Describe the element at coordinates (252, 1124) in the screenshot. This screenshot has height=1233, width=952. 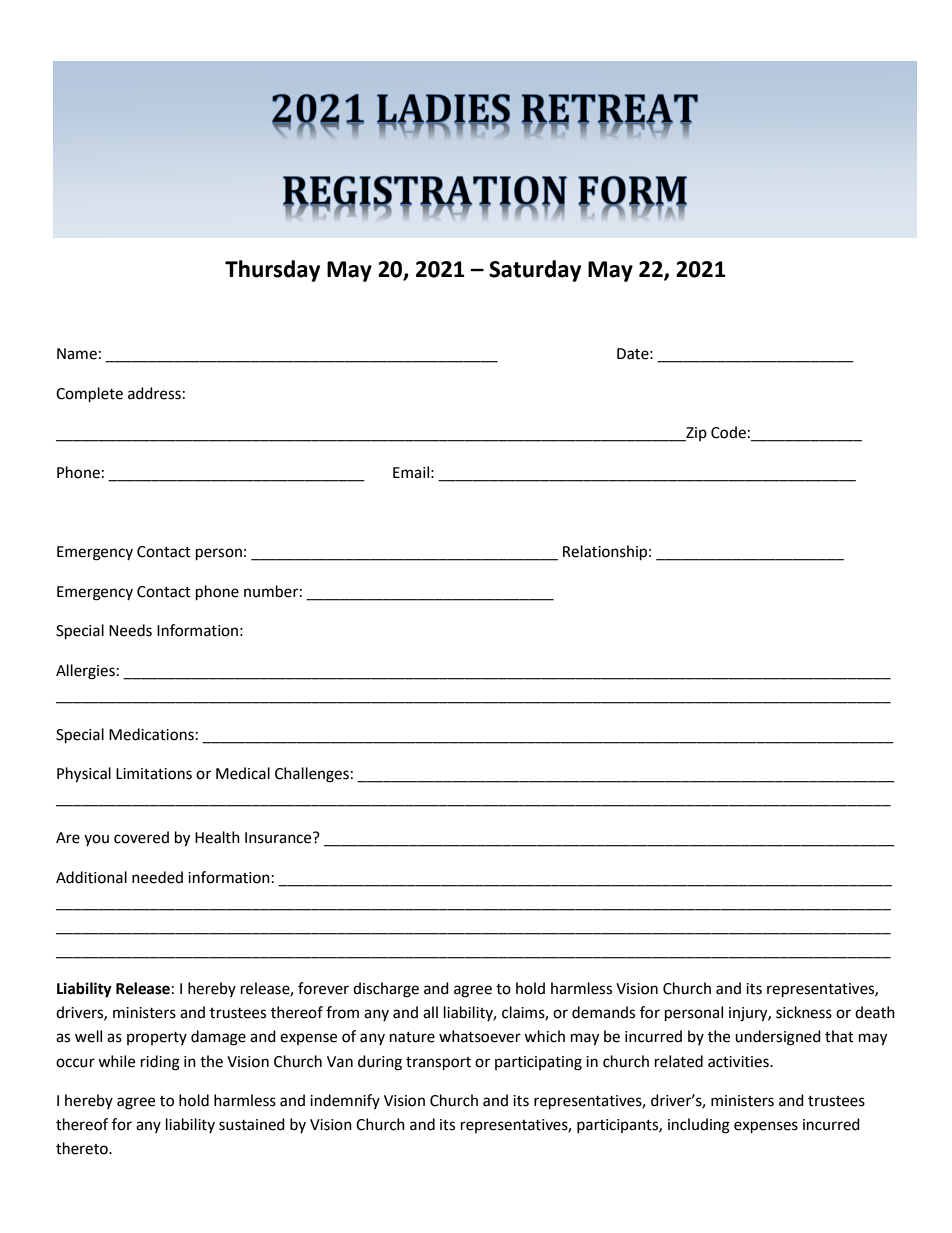
I see `sustained` at that location.
